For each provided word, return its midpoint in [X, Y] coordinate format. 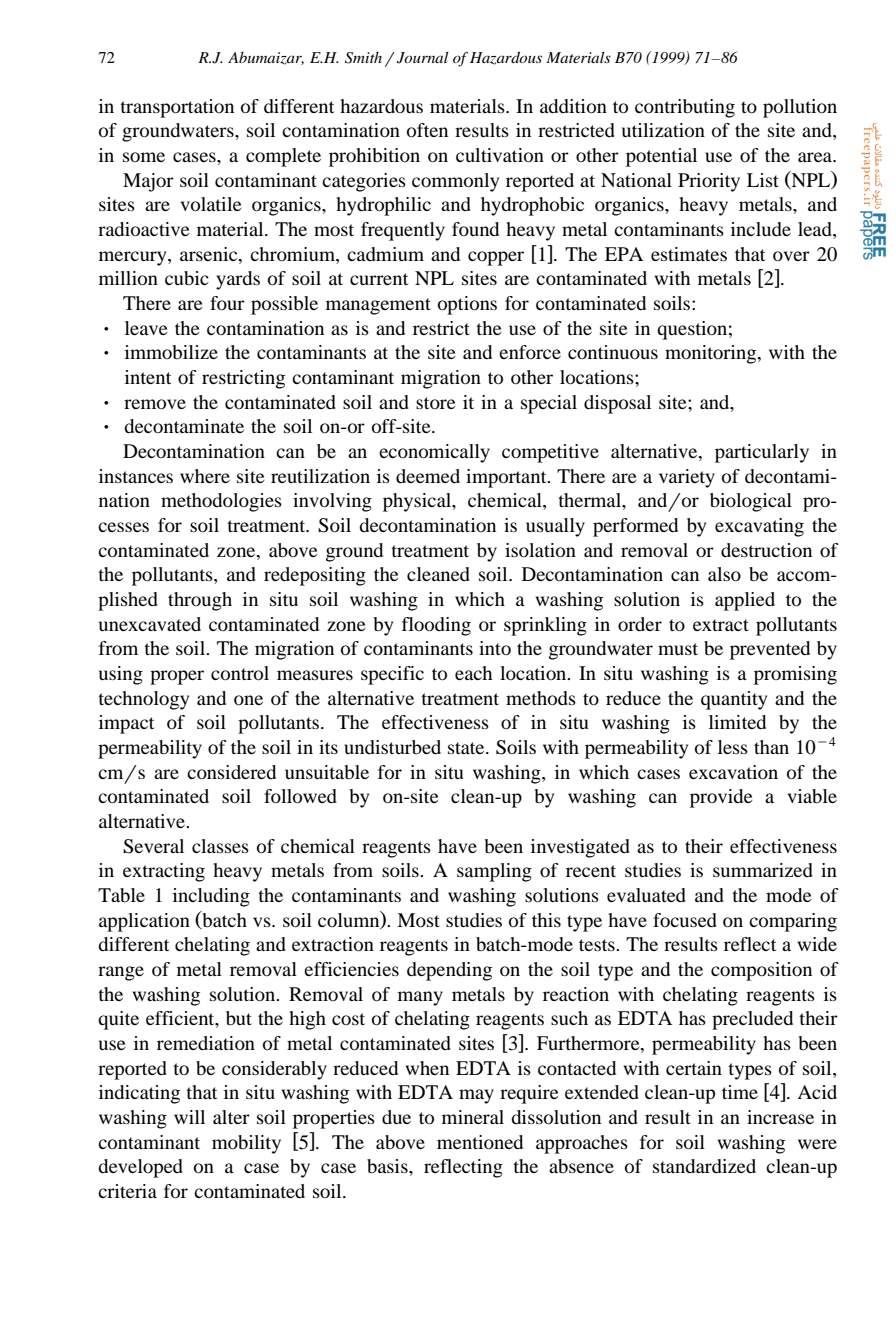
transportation [177, 108]
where [205, 476]
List [763, 180]
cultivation [500, 155]
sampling [494, 872]
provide [721, 798]
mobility [246, 1144]
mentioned [480, 1142]
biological [751, 502]
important [507, 478]
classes [220, 846]
